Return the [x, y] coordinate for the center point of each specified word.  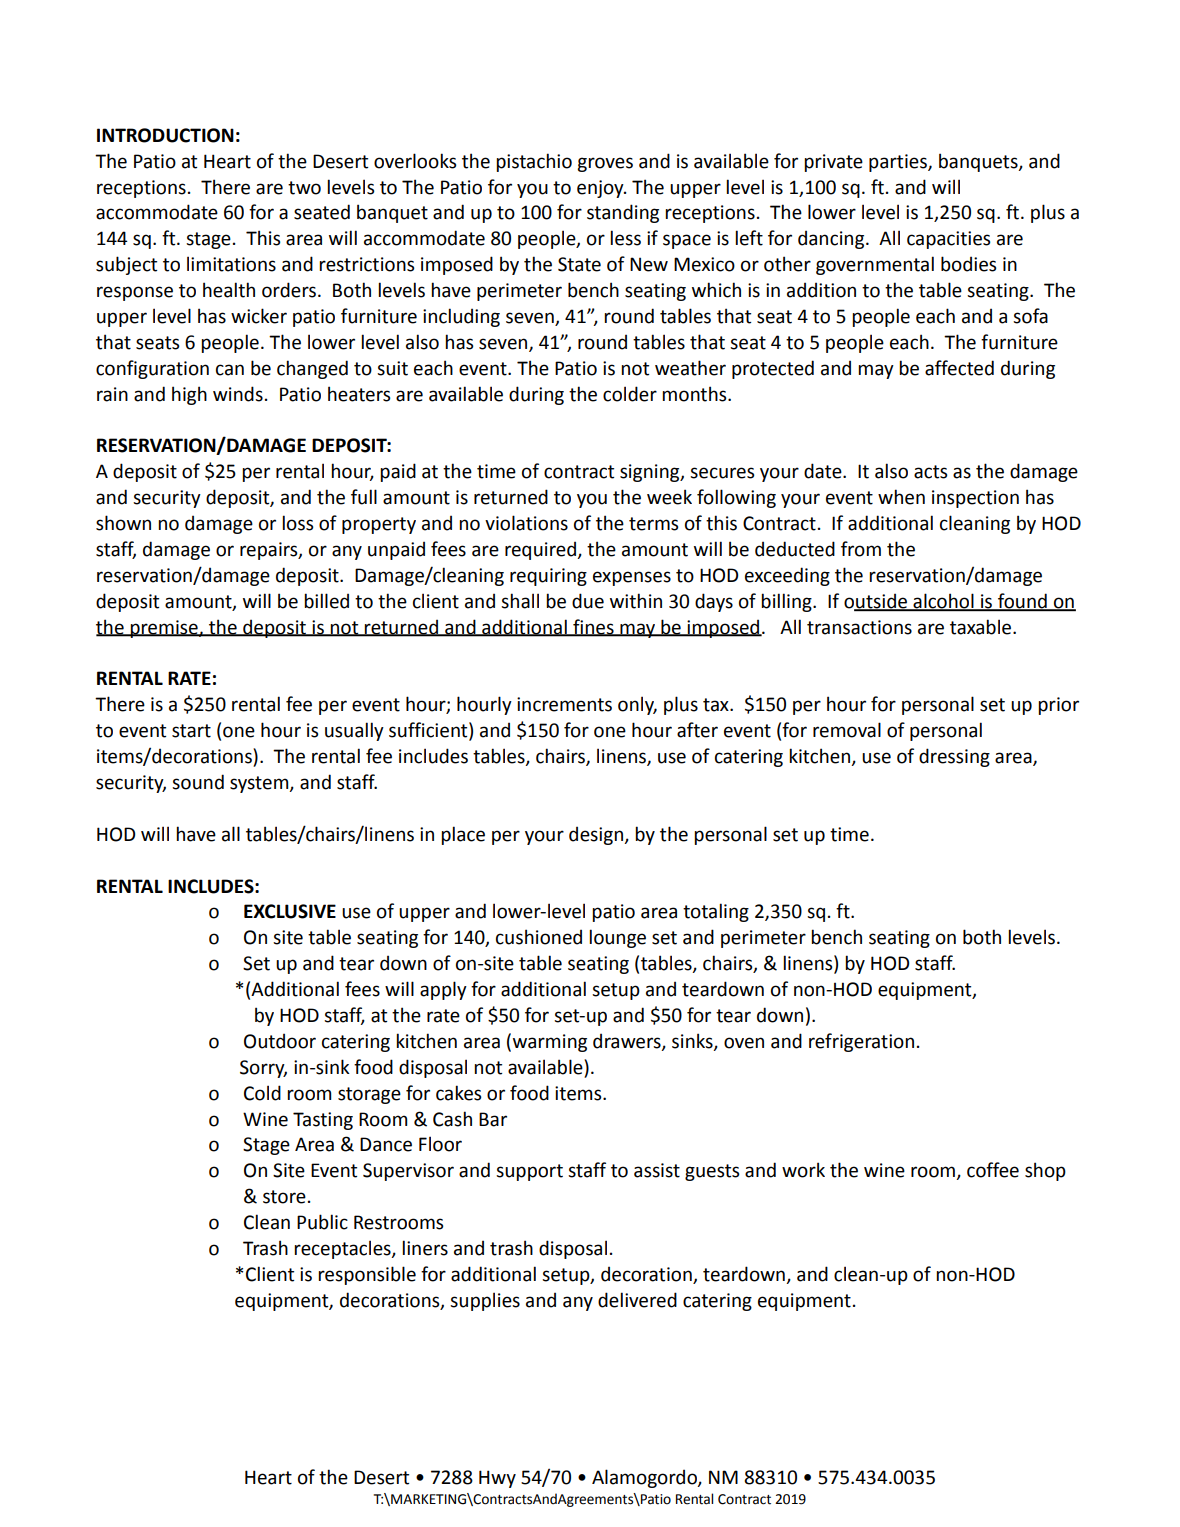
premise [164, 629]
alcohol [943, 602]
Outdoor [280, 1041]
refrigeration [861, 1042]
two [304, 188]
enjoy [601, 189]
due [588, 601]
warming [550, 1043]
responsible [367, 1275]
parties [899, 163]
